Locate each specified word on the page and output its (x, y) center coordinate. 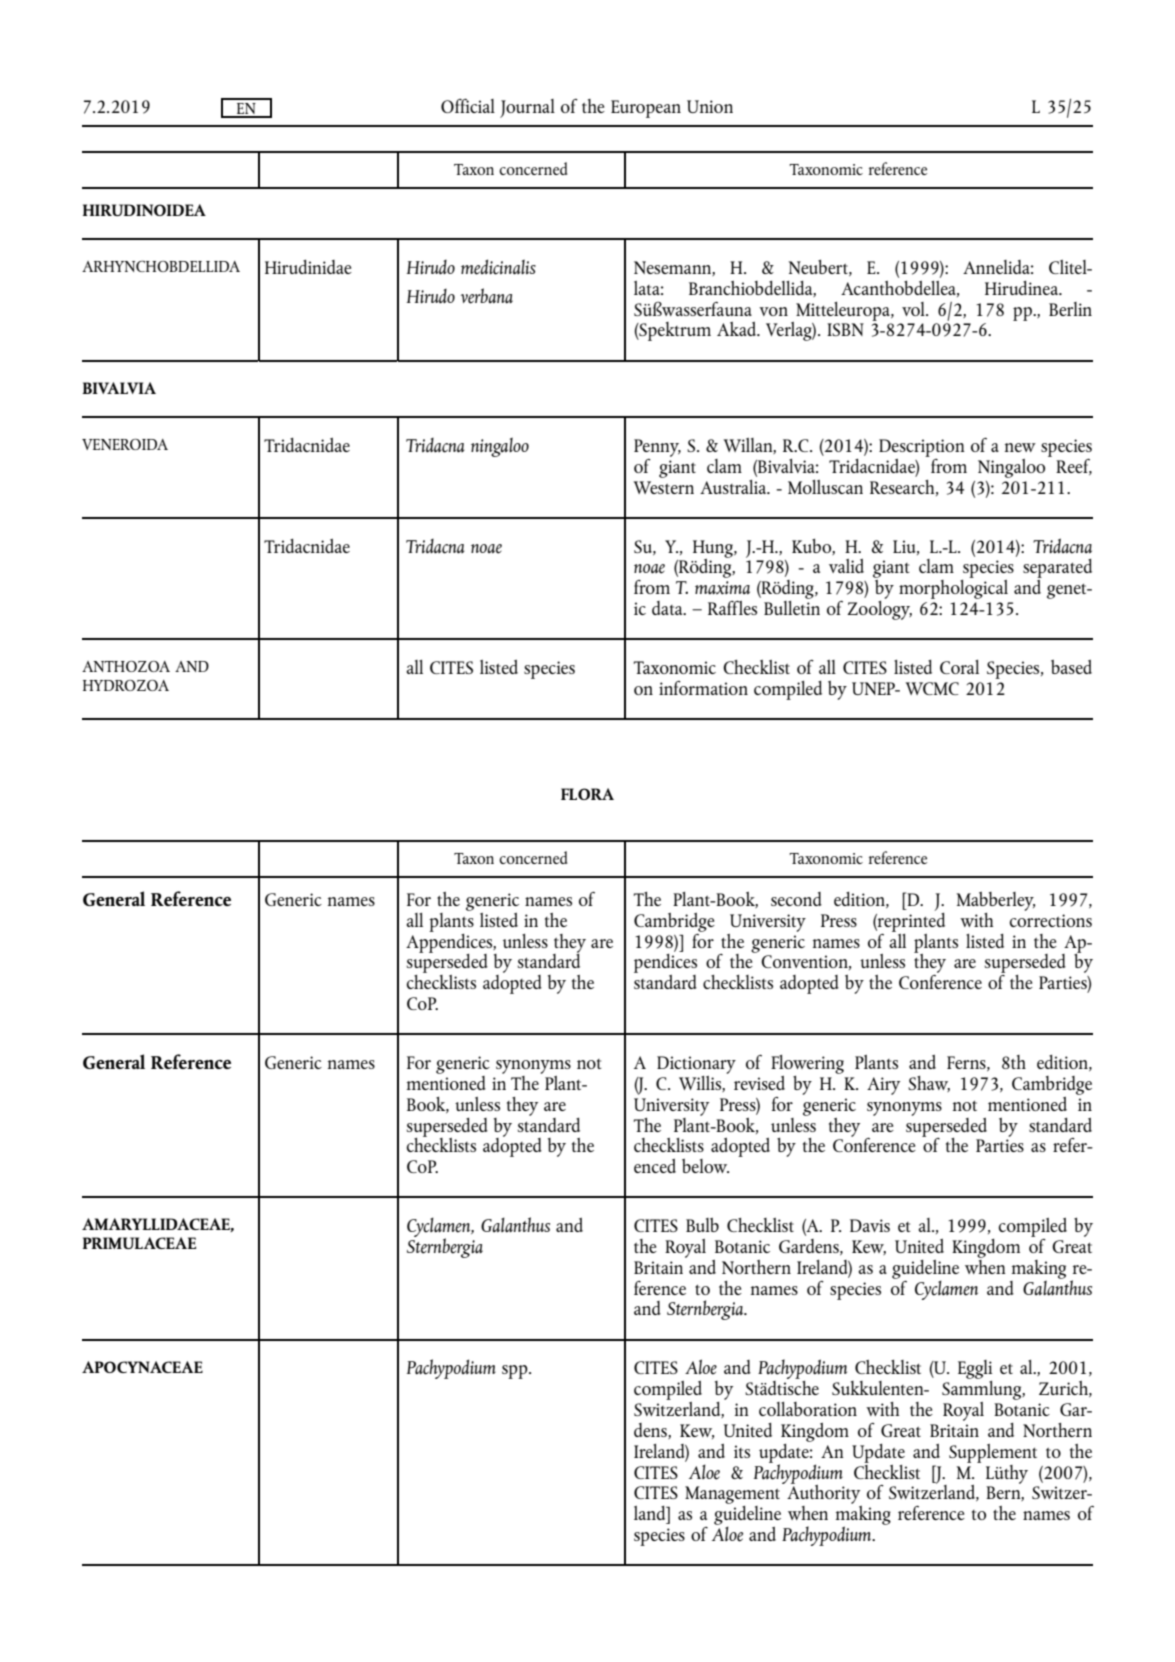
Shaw (929, 1084)
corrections (1051, 920)
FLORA (587, 794)
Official (468, 106)
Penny (657, 448)
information (703, 688)
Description (922, 448)
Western (664, 487)
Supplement (993, 1453)
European (646, 109)
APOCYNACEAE (142, 1367)
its (742, 1451)
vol (914, 309)
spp (516, 1372)
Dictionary (696, 1065)
